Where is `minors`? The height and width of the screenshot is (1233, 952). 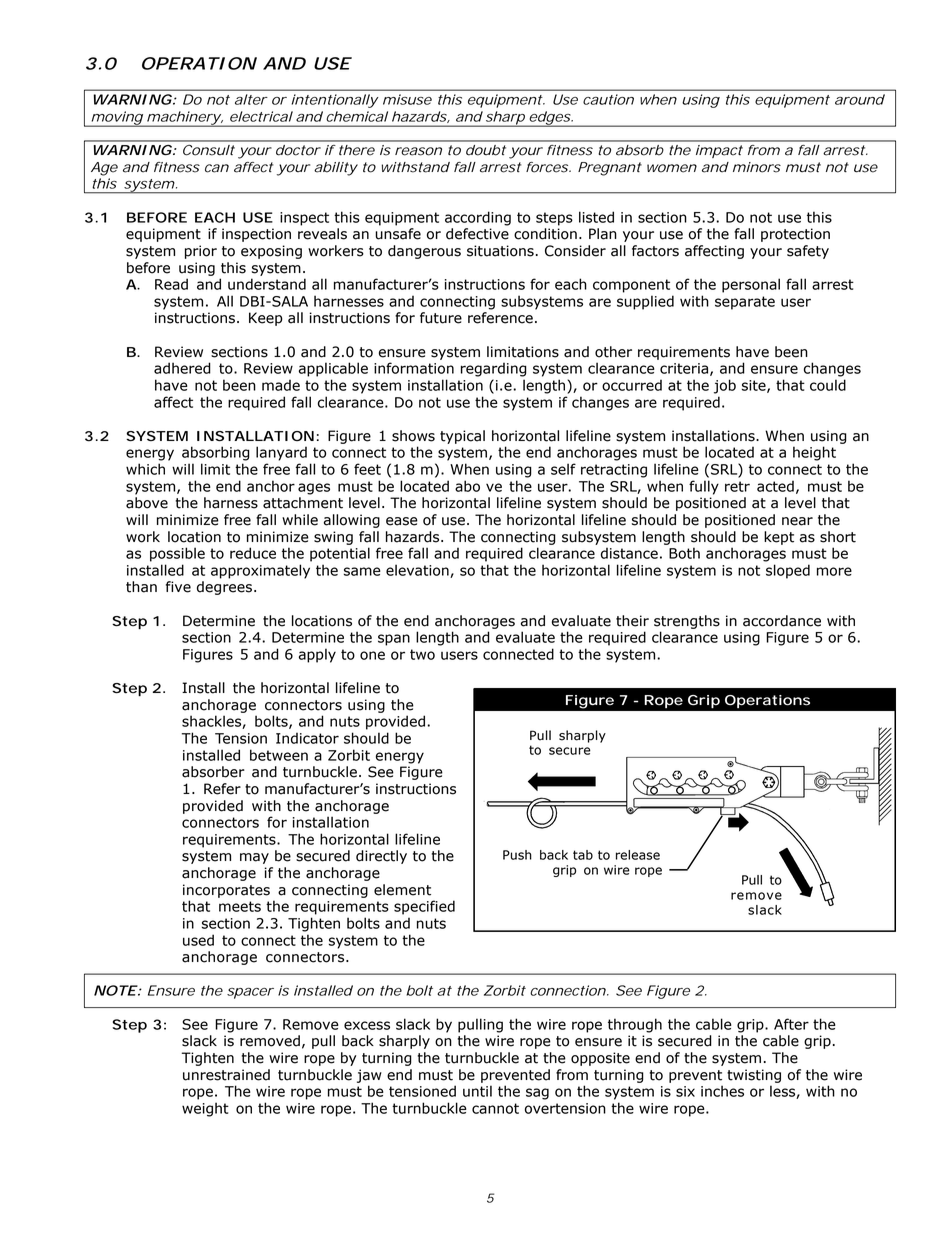
minors is located at coordinates (757, 167).
